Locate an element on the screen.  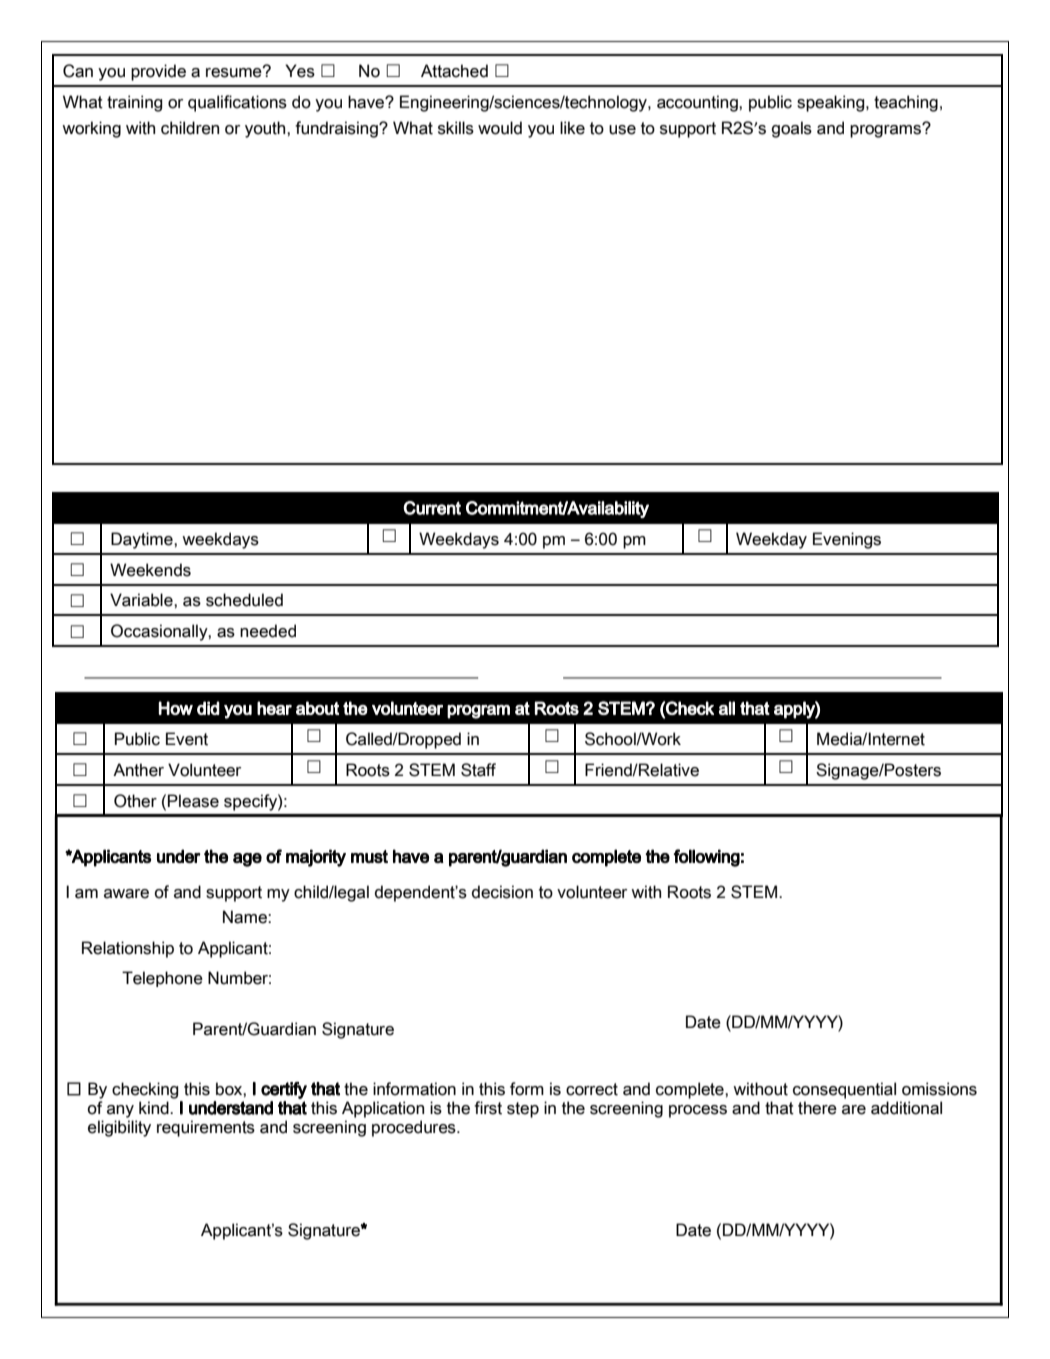
scheduled is located at coordinates (244, 600).
